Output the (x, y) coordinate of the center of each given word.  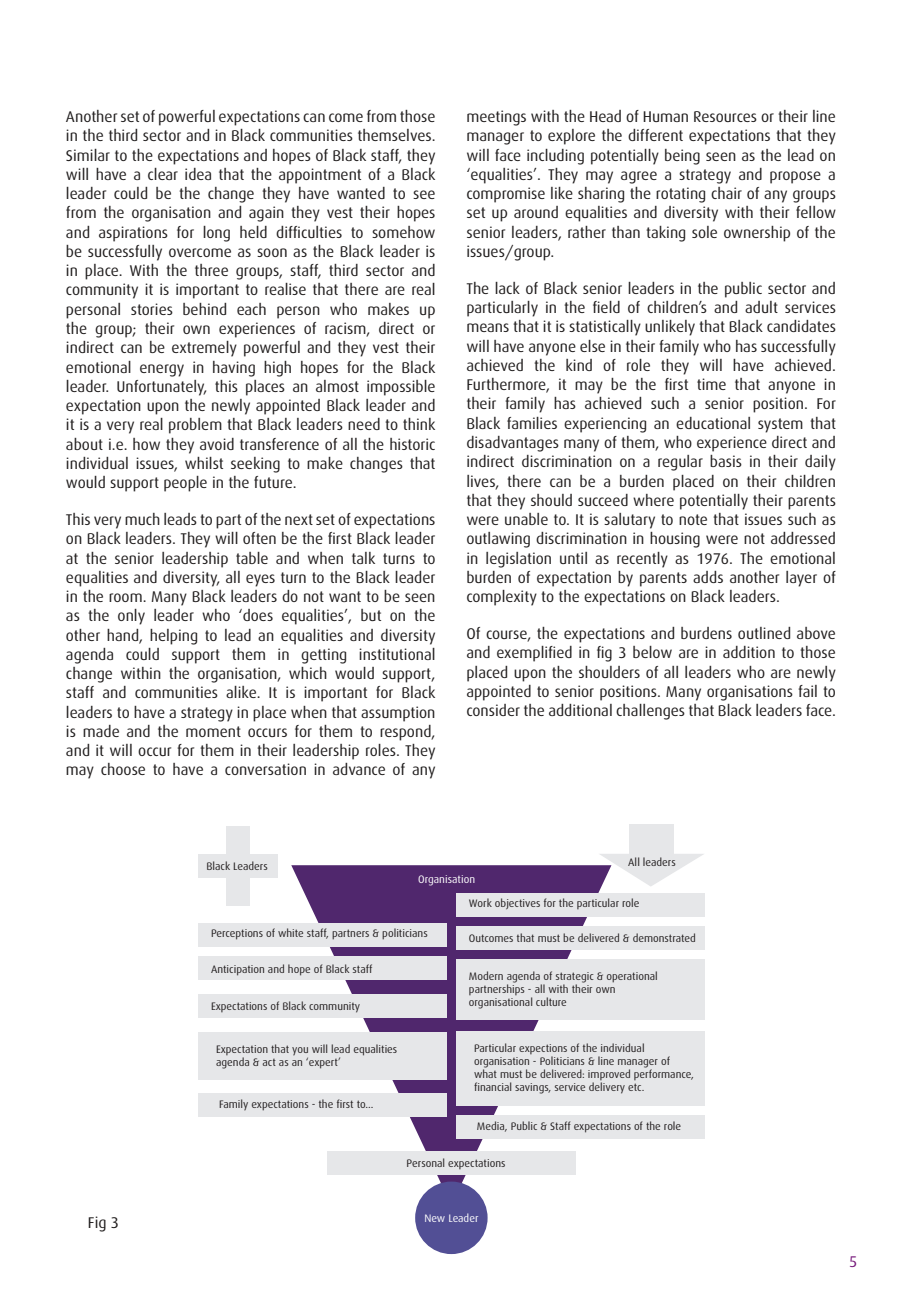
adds (708, 577)
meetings (496, 118)
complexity (502, 598)
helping (173, 637)
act (269, 1062)
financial (492, 1086)
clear (163, 174)
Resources (725, 116)
